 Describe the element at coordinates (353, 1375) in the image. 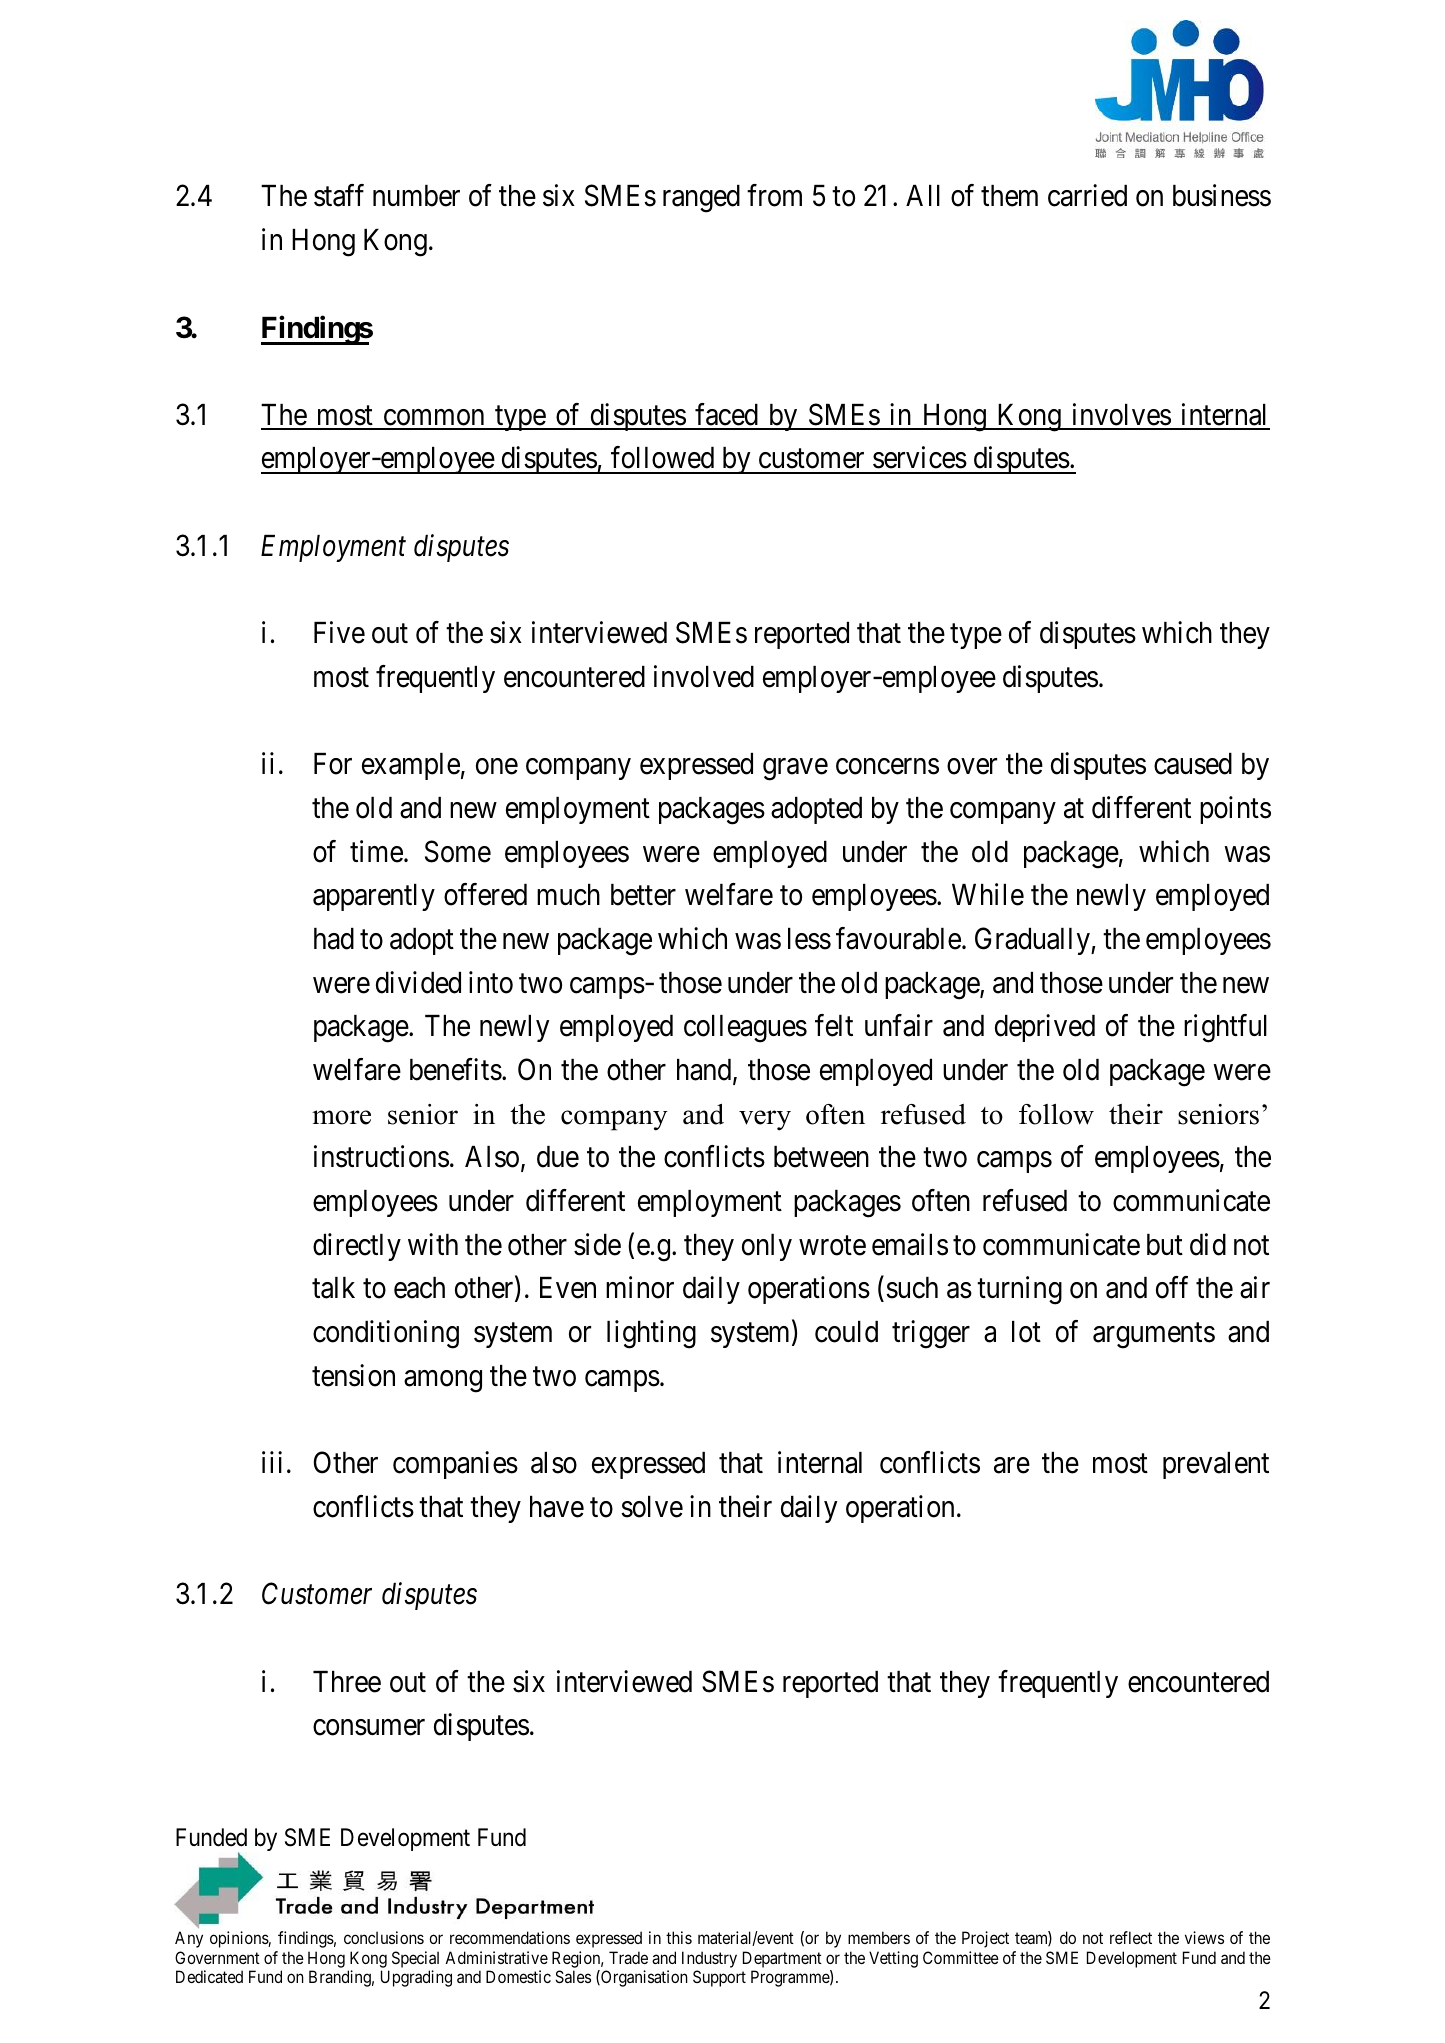

I see `tension` at that location.
